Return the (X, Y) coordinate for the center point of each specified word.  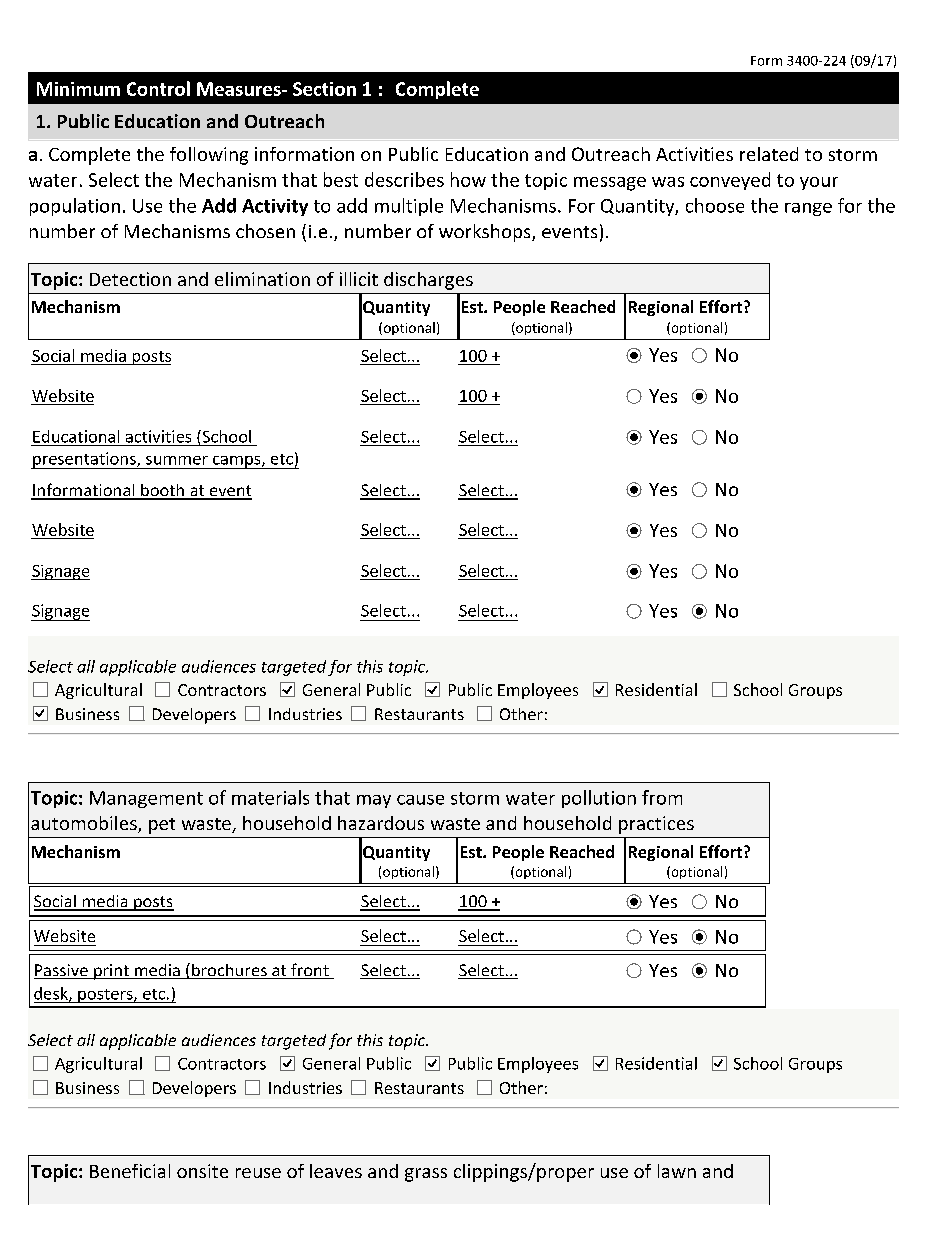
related (769, 154)
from (662, 797)
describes (404, 179)
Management (146, 799)
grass (426, 1175)
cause (420, 800)
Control (158, 88)
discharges (428, 281)
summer (177, 460)
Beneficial (130, 1171)
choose (715, 205)
